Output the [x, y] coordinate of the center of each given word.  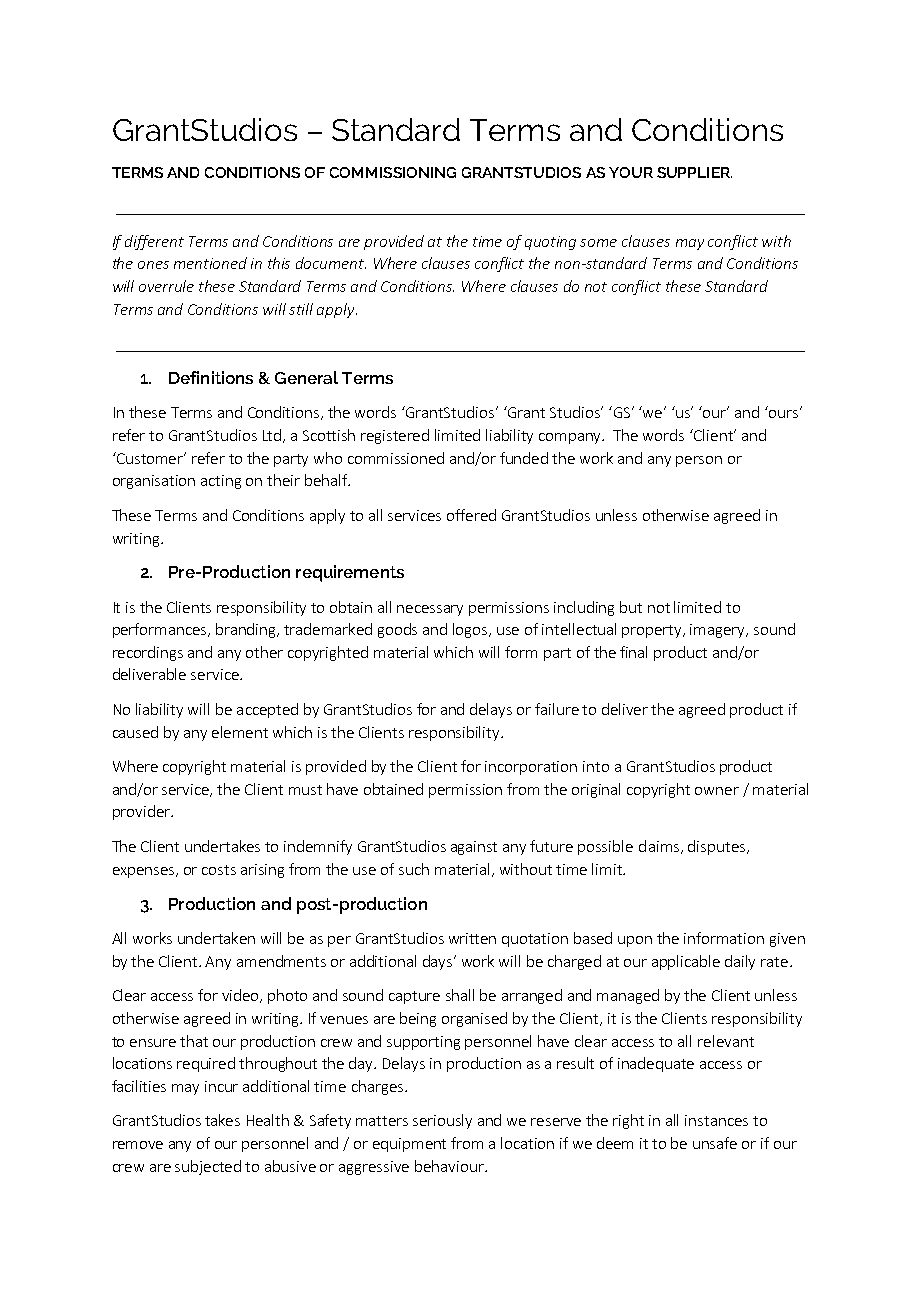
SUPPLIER [694, 172]
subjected [208, 1167]
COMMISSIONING [393, 172]
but [631, 607]
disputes [718, 847]
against [474, 848]
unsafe [715, 1143]
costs [219, 870]
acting [221, 482]
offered [471, 515]
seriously [442, 1121]
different [154, 242]
